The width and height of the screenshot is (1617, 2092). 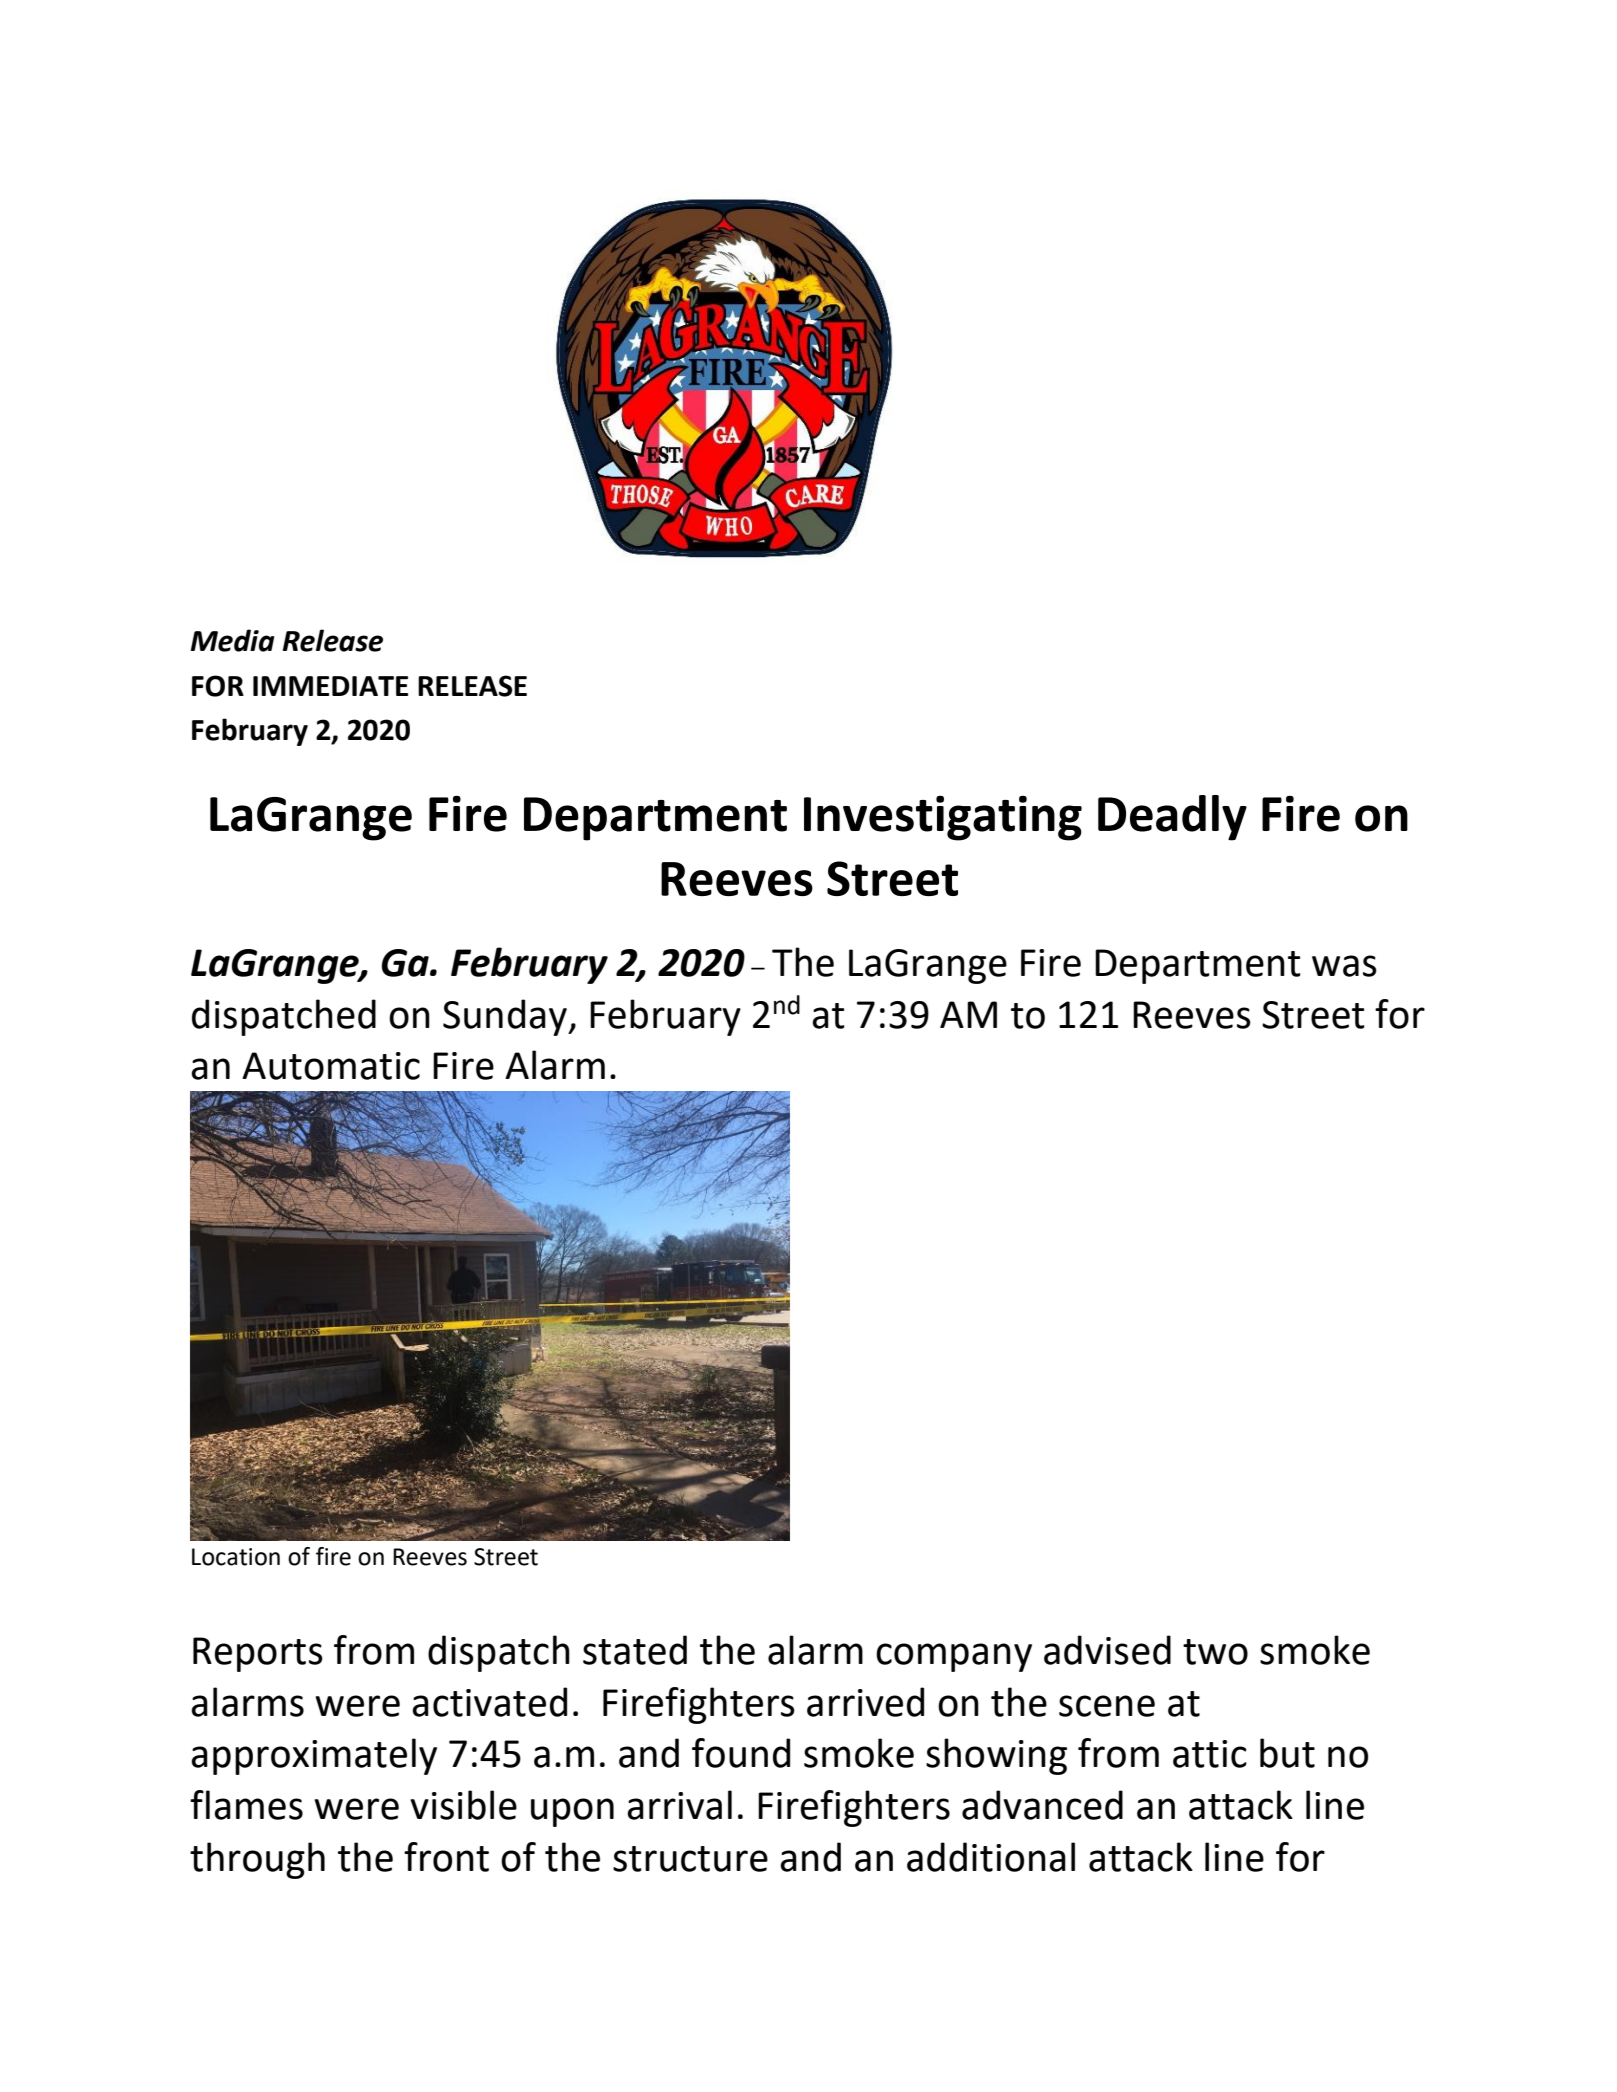 I want to click on two, so click(x=1215, y=1652).
